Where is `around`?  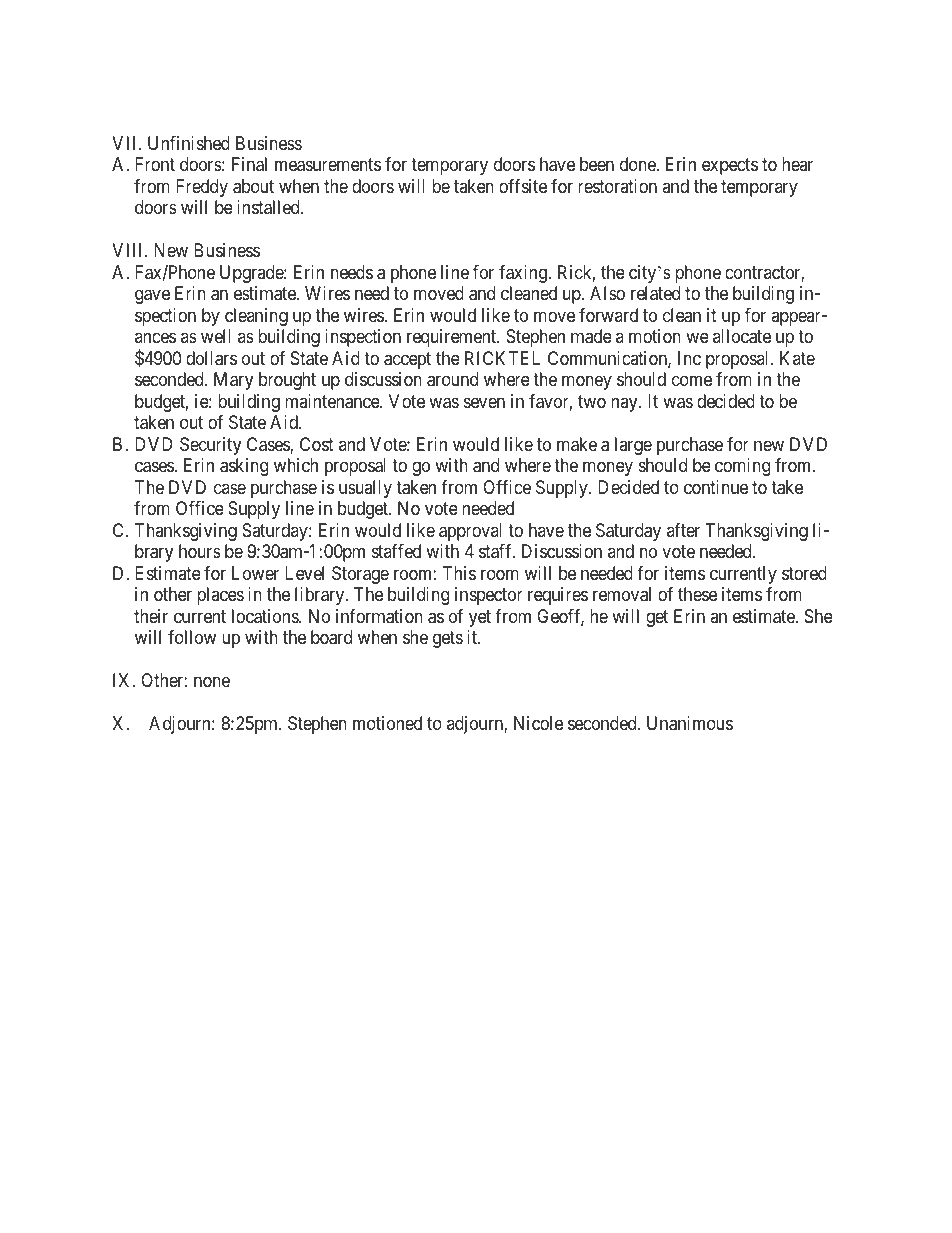 around is located at coordinates (452, 379).
